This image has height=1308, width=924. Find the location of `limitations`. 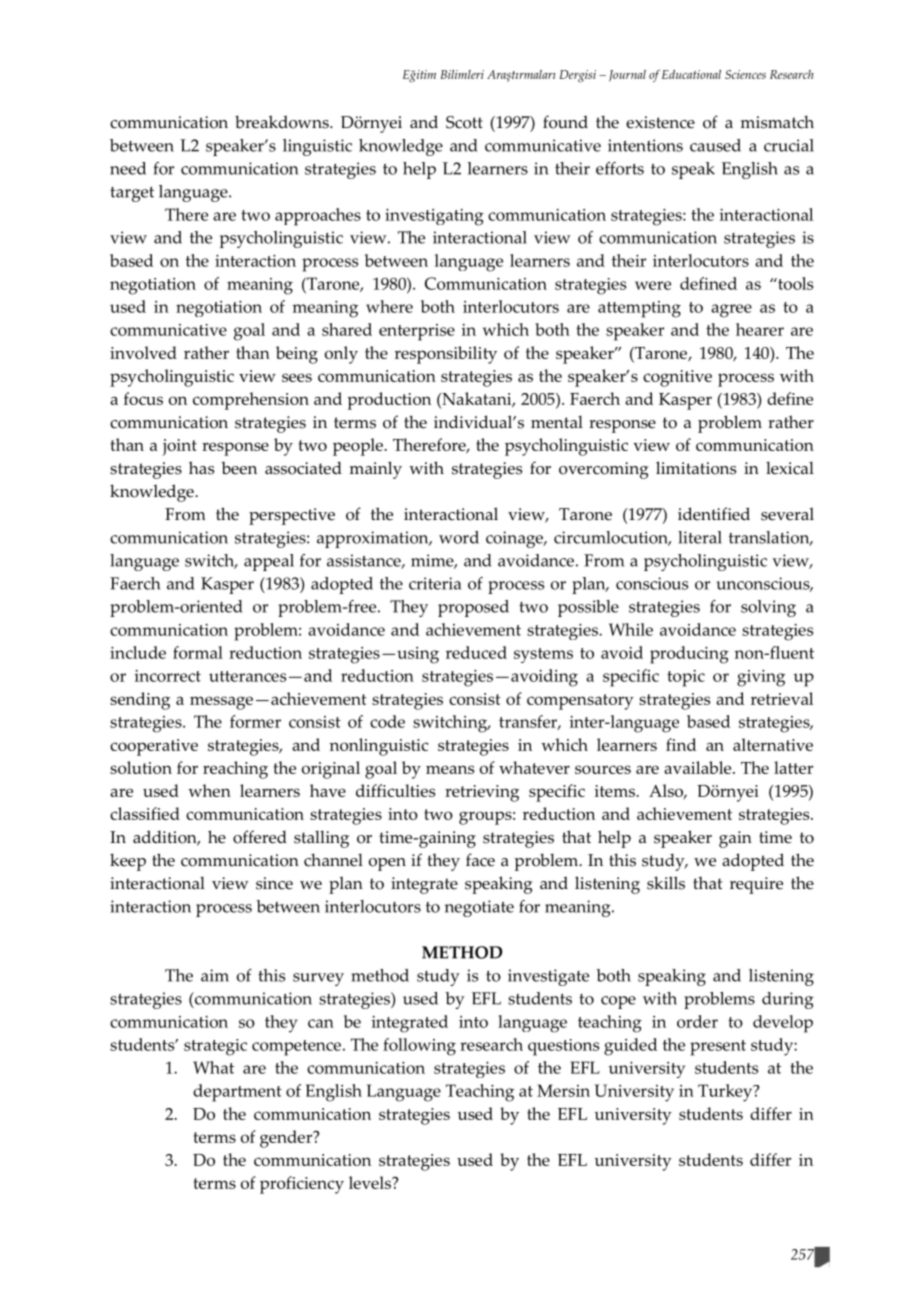

limitations is located at coordinates (696, 468).
